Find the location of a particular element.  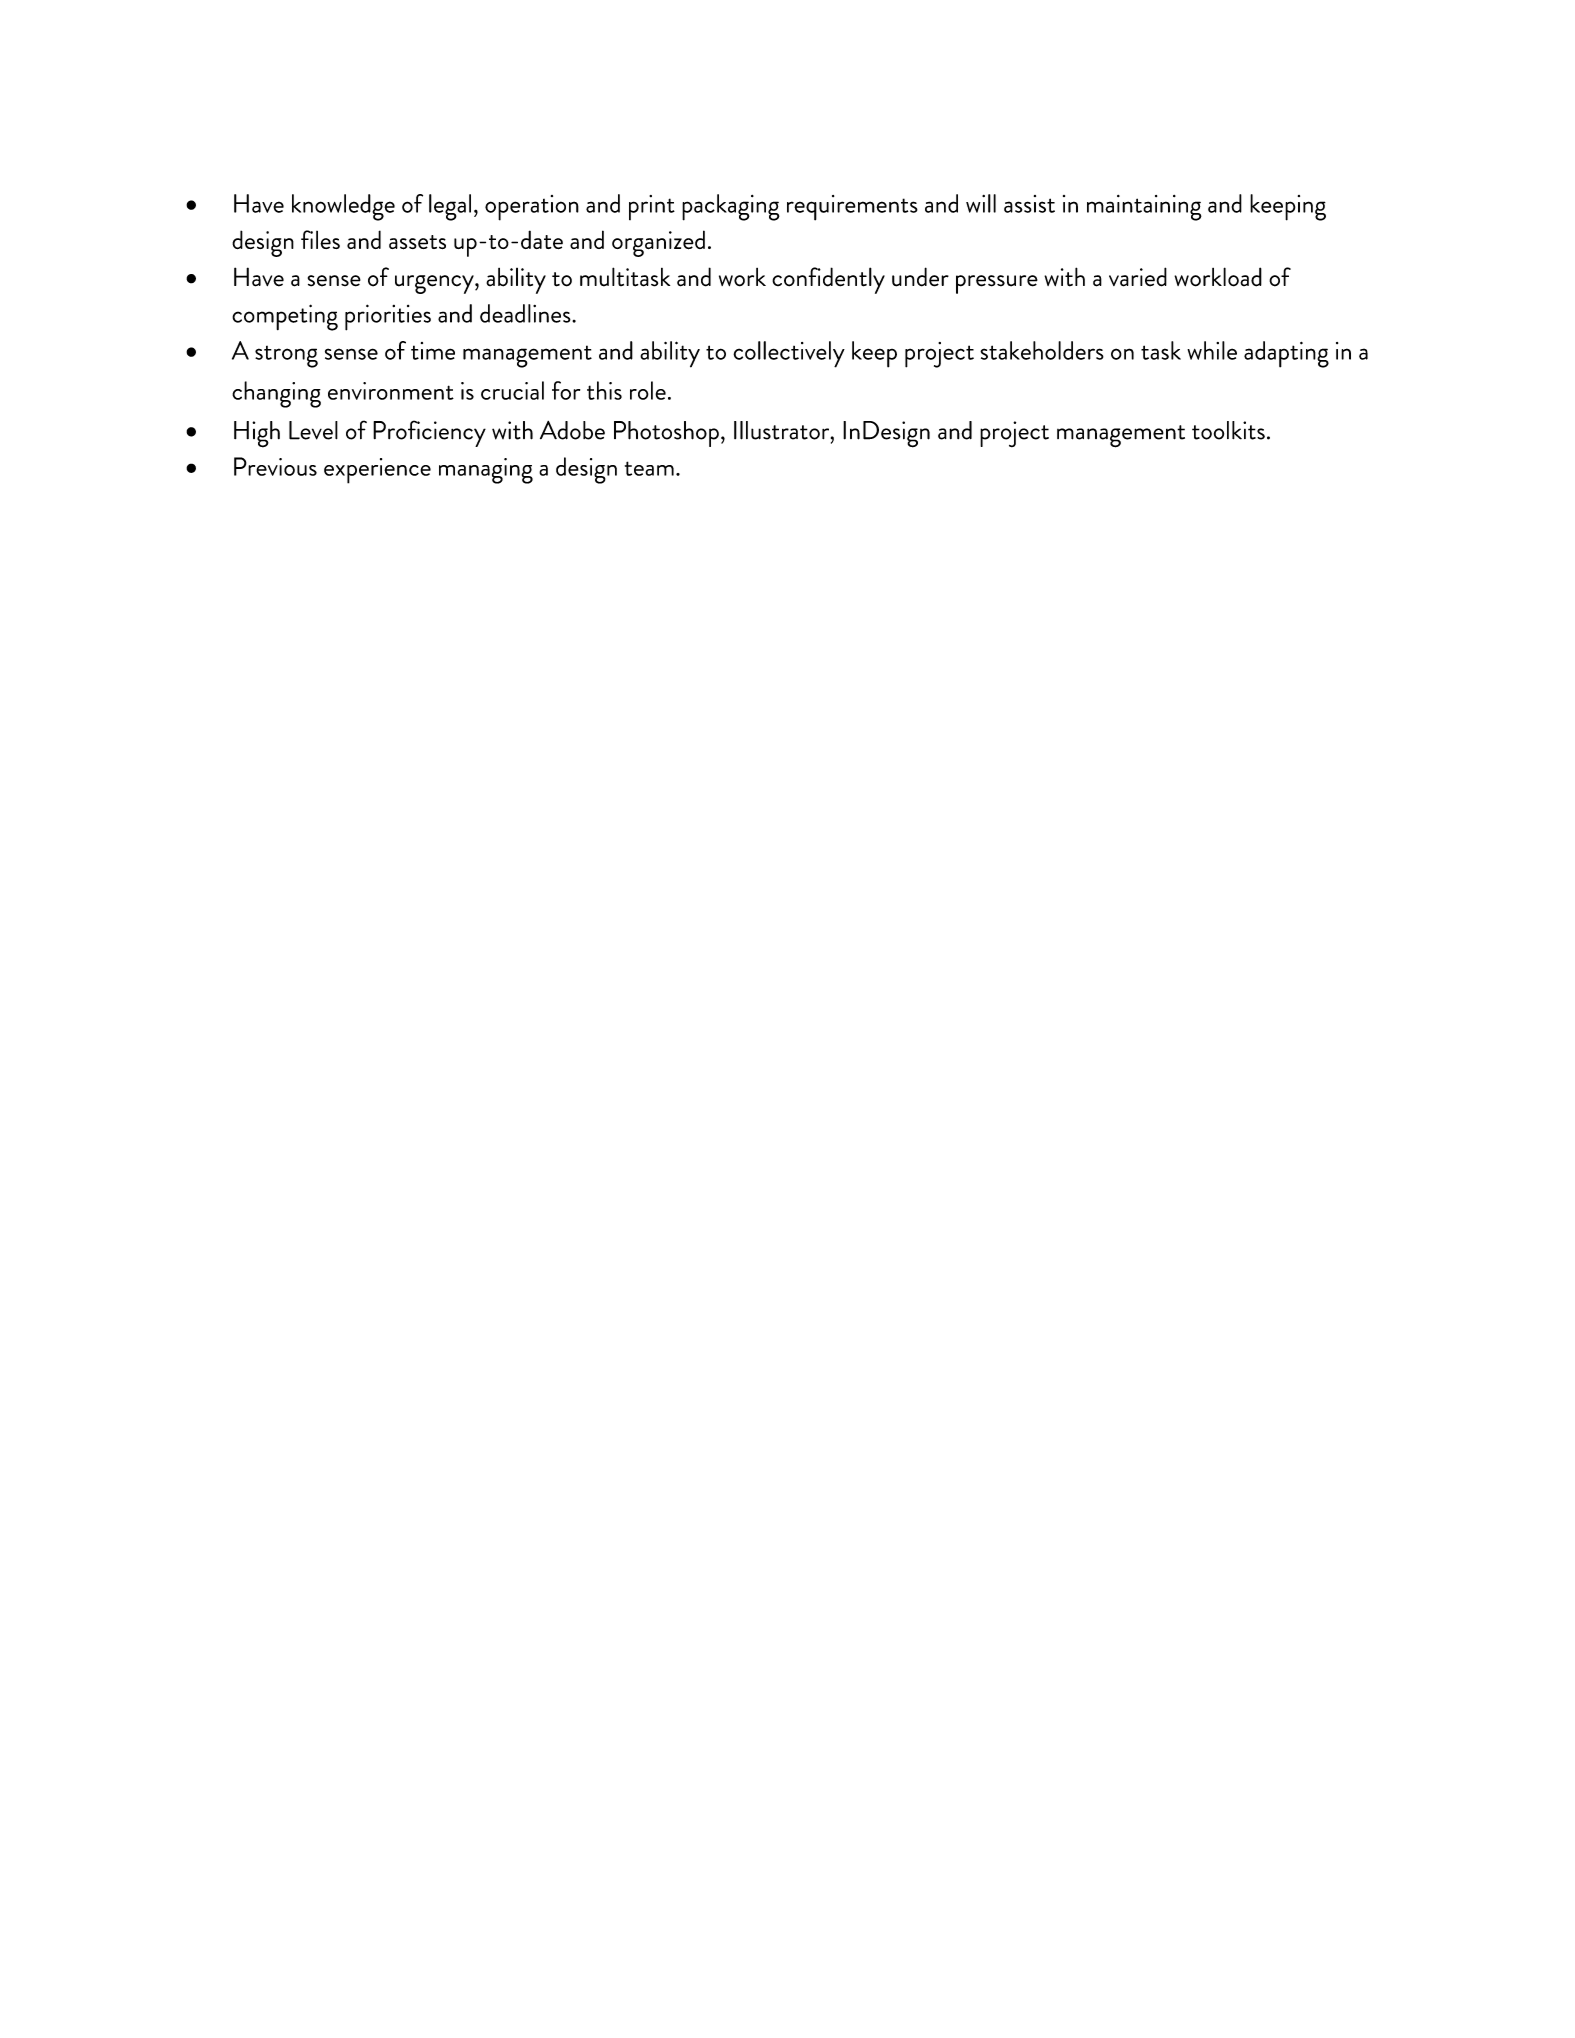

packaging is located at coordinates (731, 207).
